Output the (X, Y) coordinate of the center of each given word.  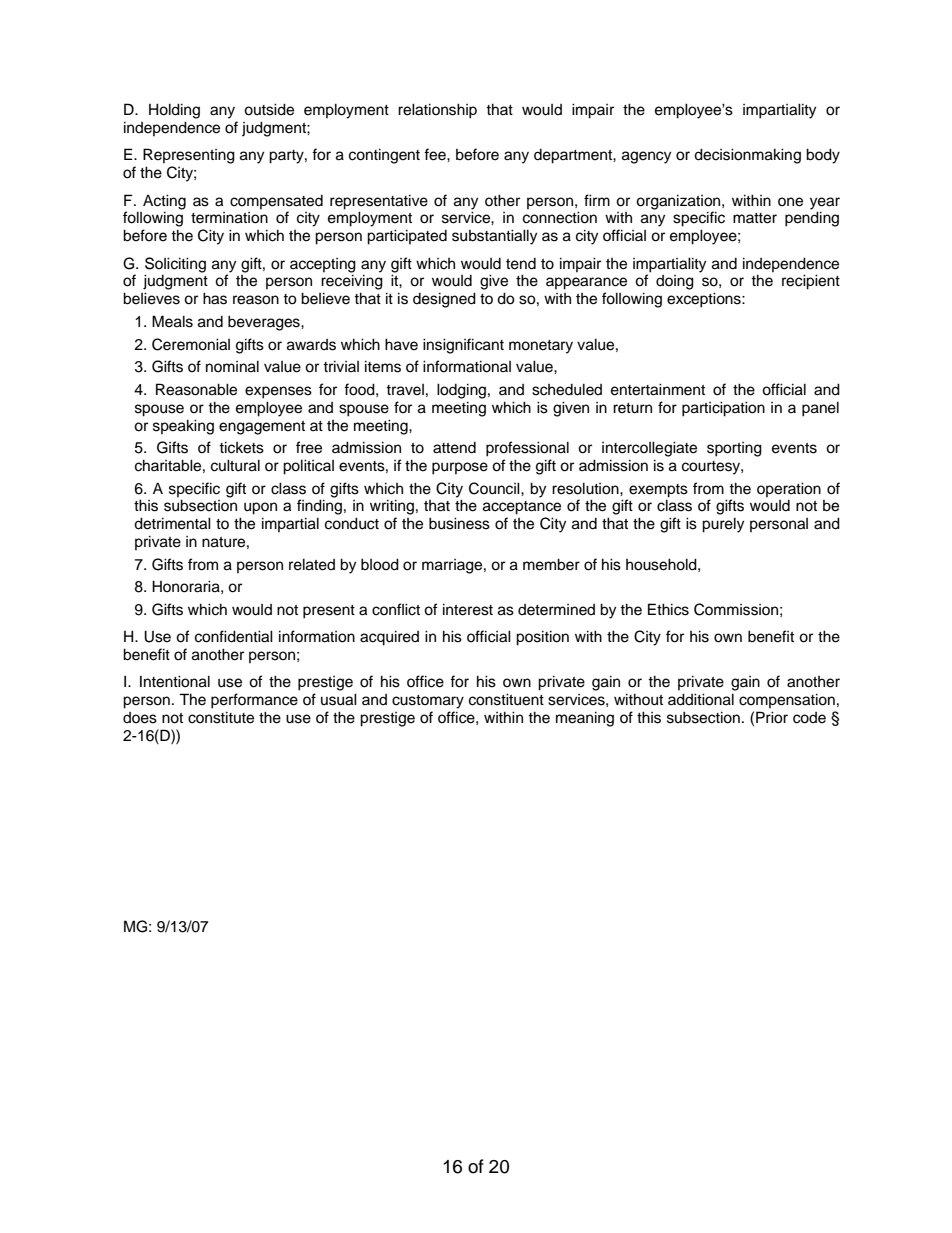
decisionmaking (747, 156)
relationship (437, 111)
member (551, 564)
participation (723, 409)
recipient (811, 282)
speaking (183, 427)
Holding (174, 111)
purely (723, 525)
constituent (506, 699)
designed (444, 300)
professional (527, 449)
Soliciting (175, 266)
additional (701, 699)
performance (254, 701)
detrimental (172, 523)
